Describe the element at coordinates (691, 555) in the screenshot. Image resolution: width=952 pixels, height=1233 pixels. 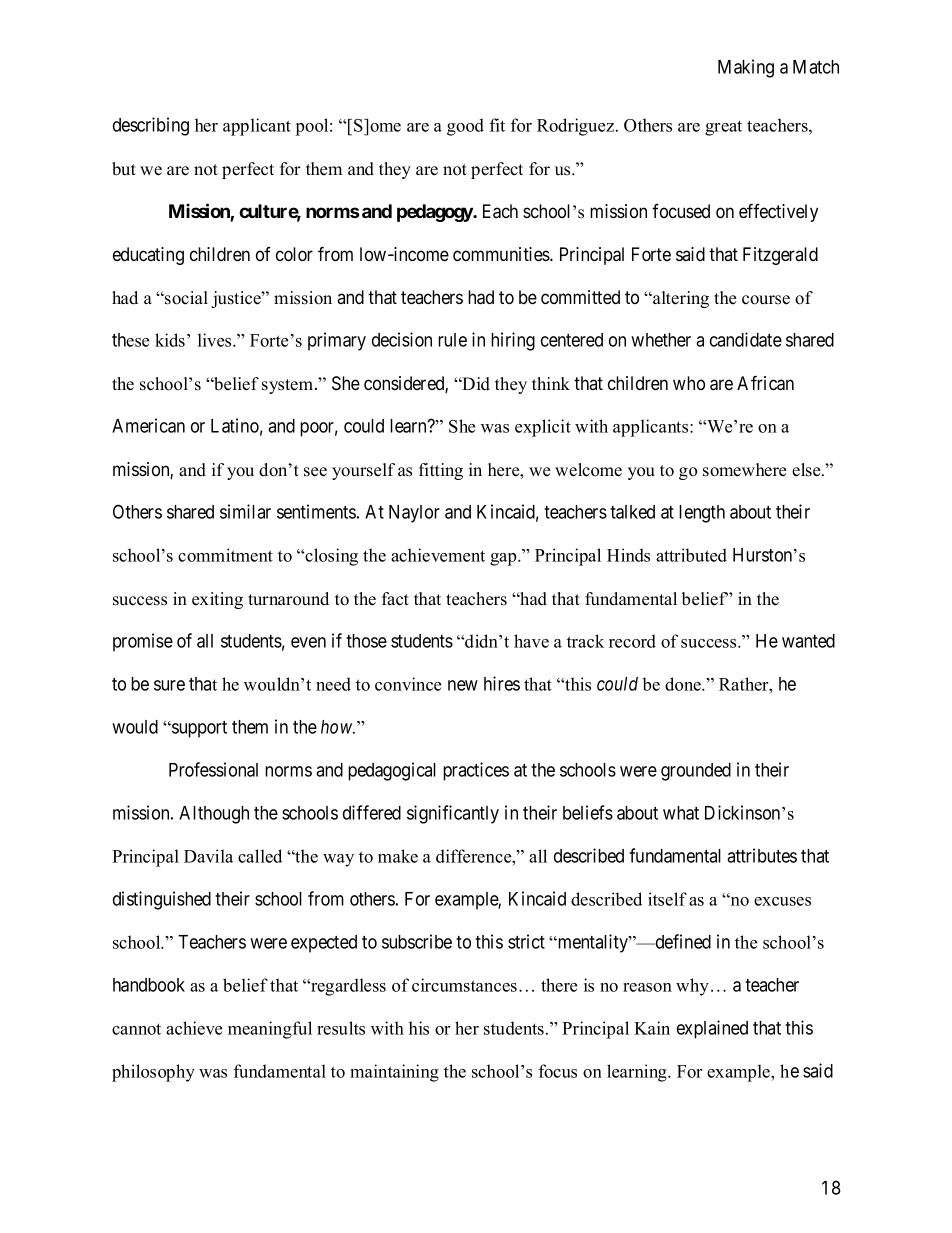
I see `attributed` at that location.
